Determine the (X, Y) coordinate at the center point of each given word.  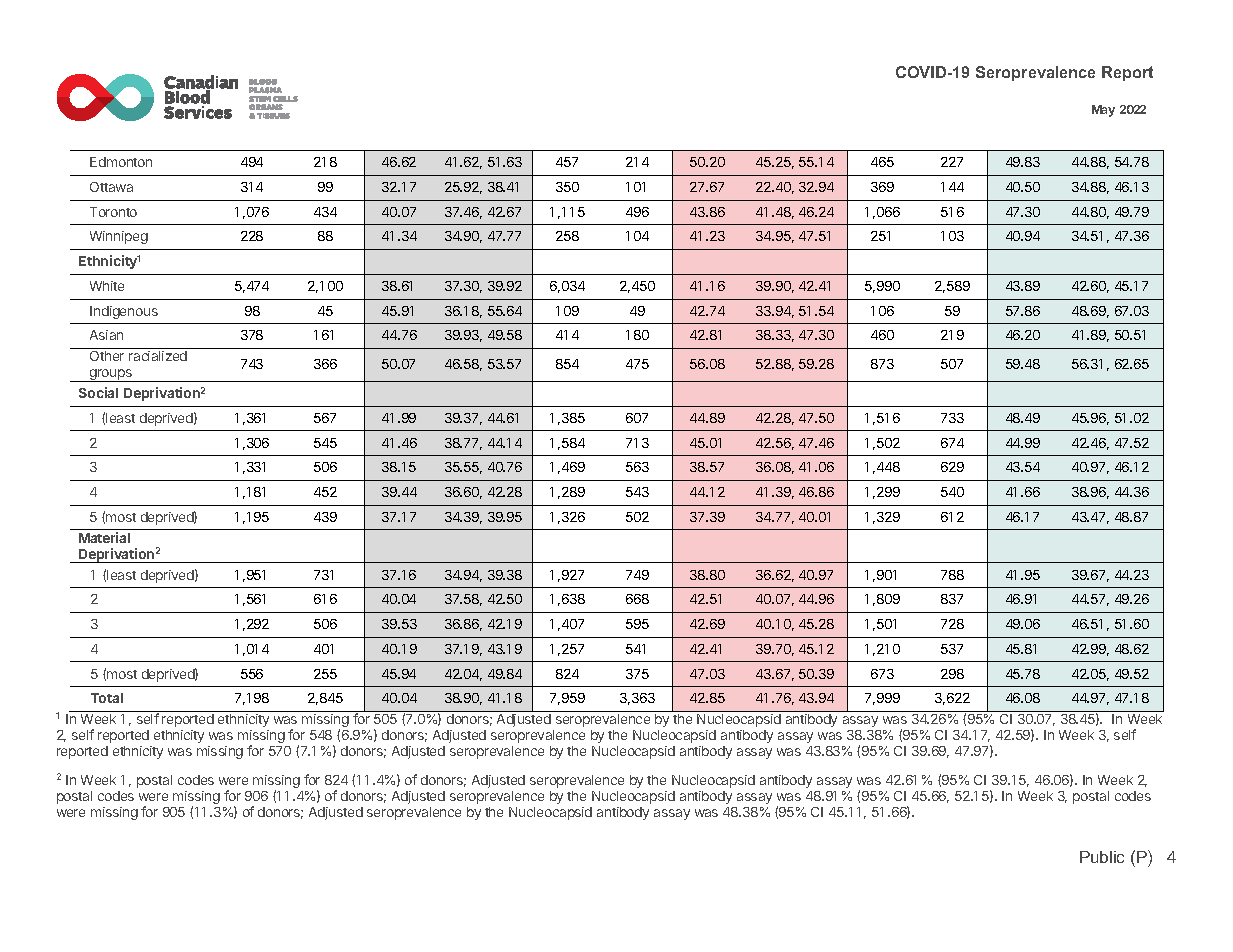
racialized (158, 356)
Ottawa (111, 187)
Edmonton (121, 162)
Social (98, 392)
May (1103, 111)
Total (107, 698)
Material (104, 537)
